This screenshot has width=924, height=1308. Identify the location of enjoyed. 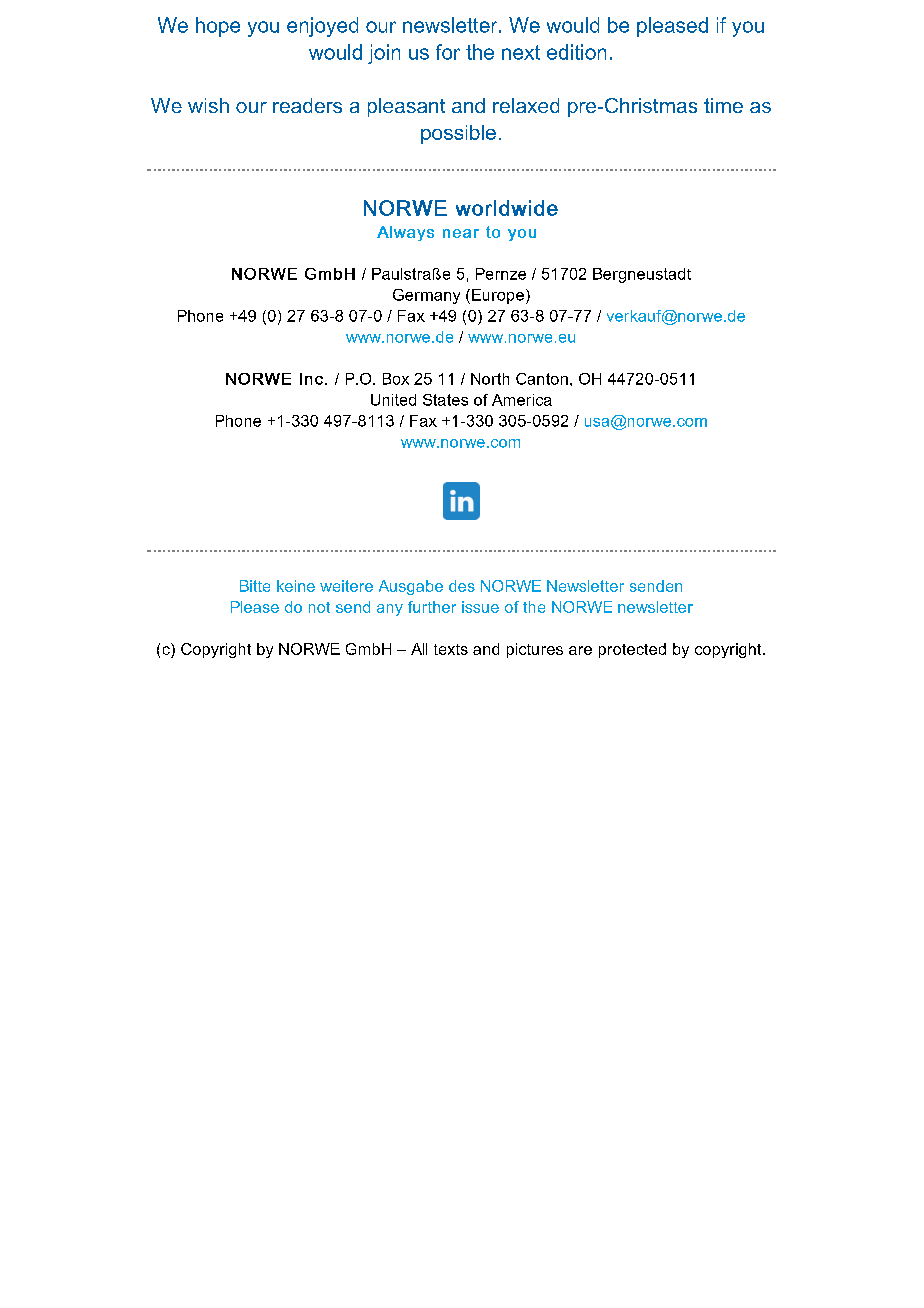
(322, 27).
